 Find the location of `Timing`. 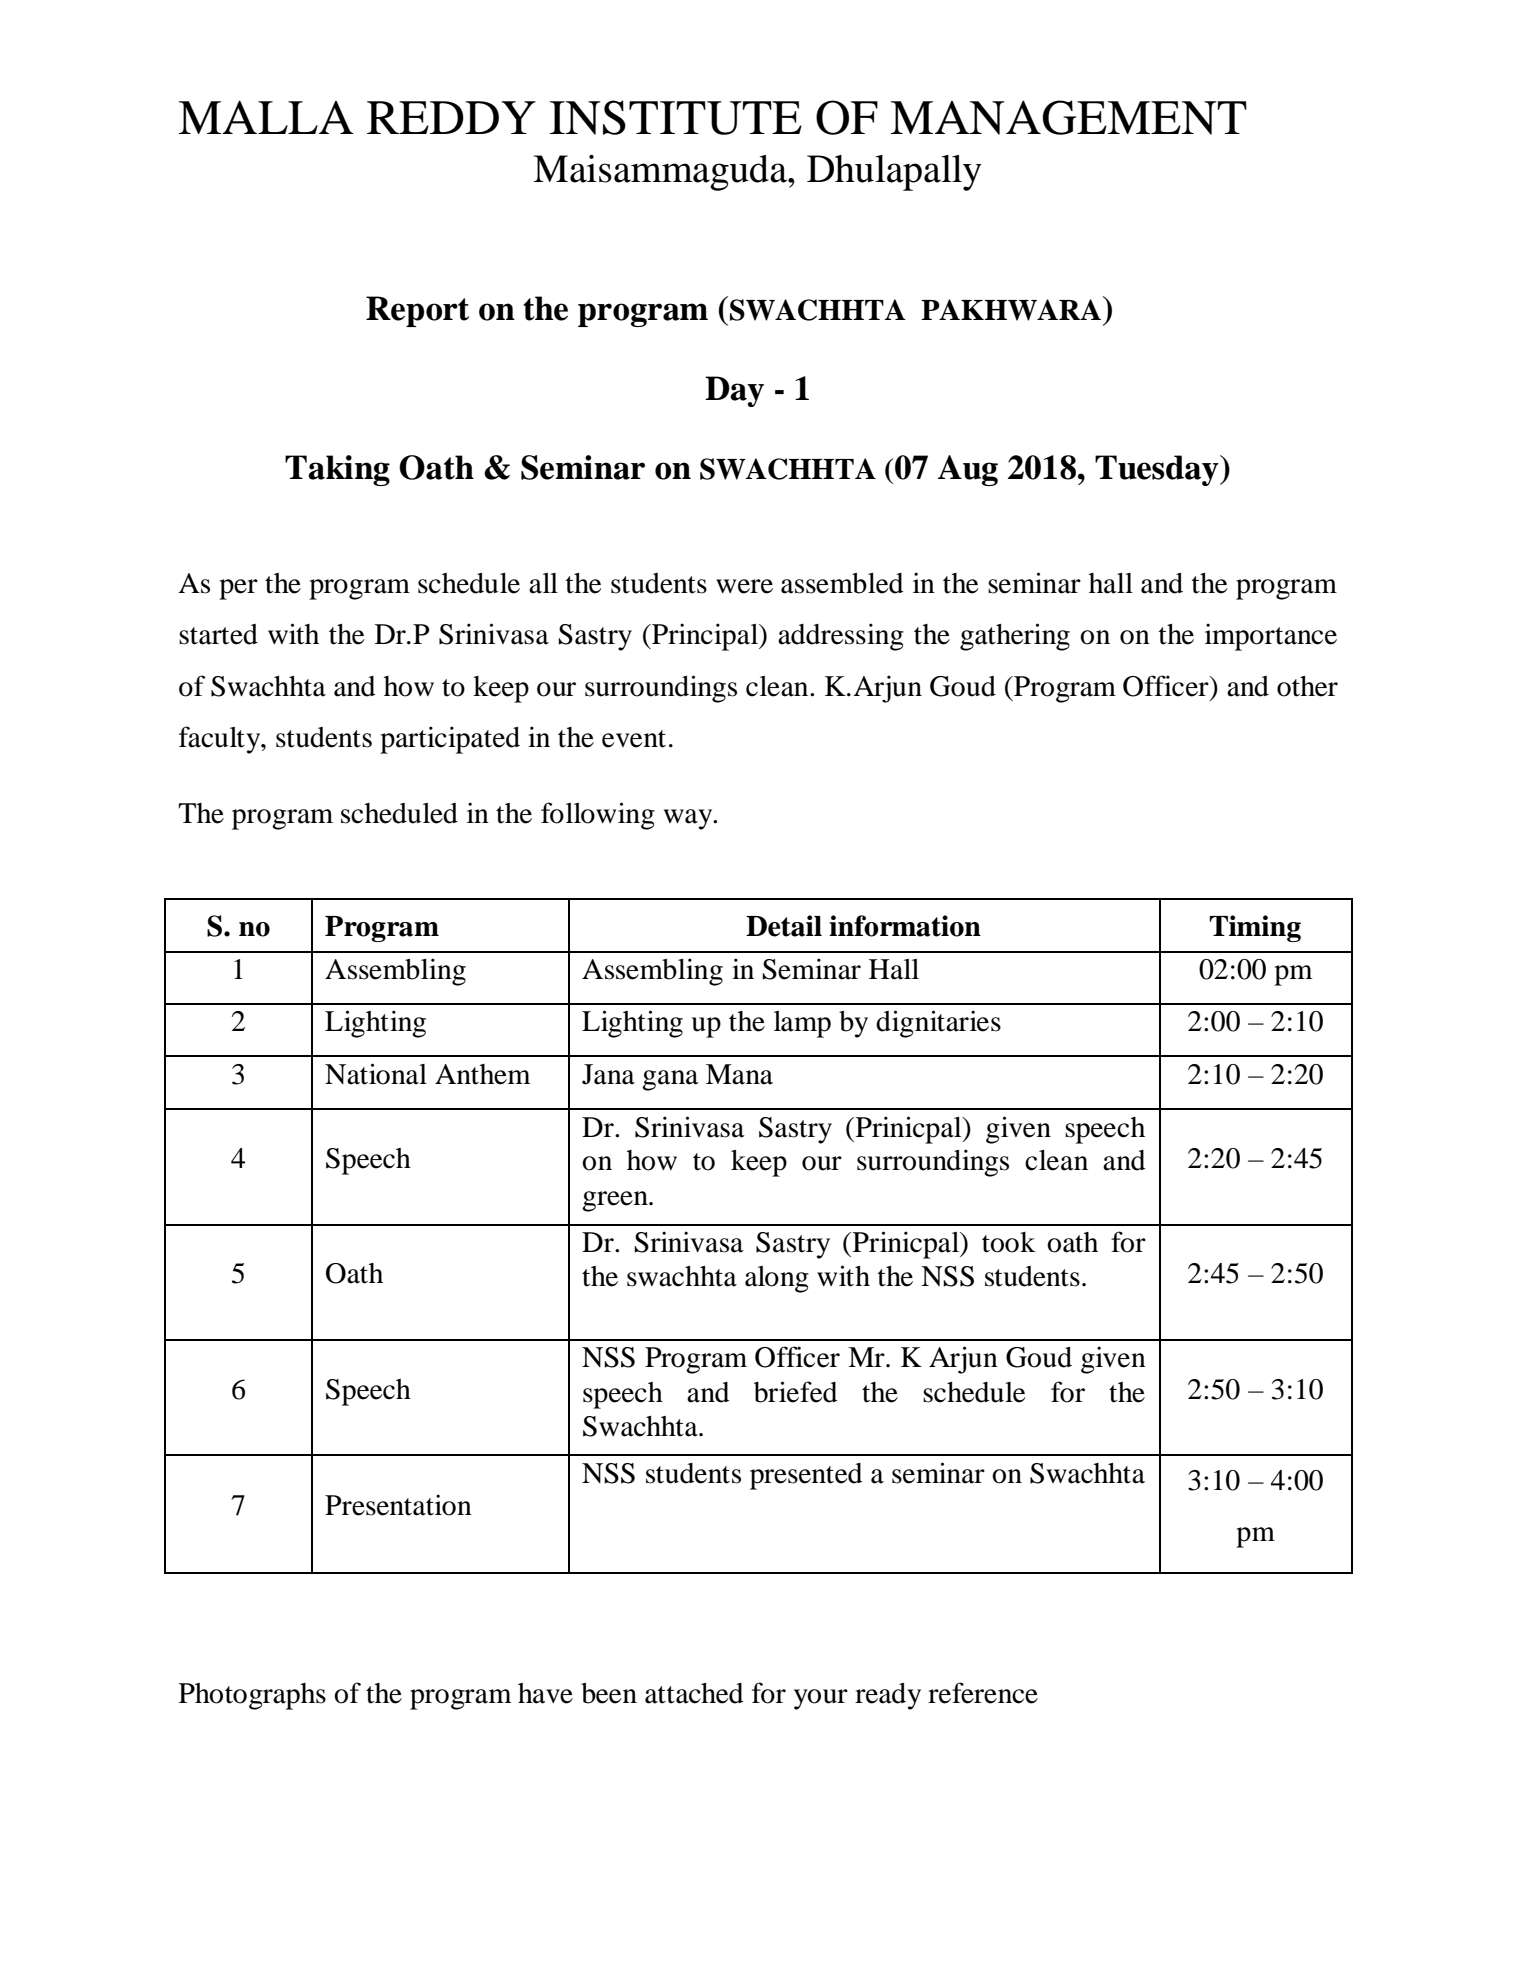

Timing is located at coordinates (1255, 928).
